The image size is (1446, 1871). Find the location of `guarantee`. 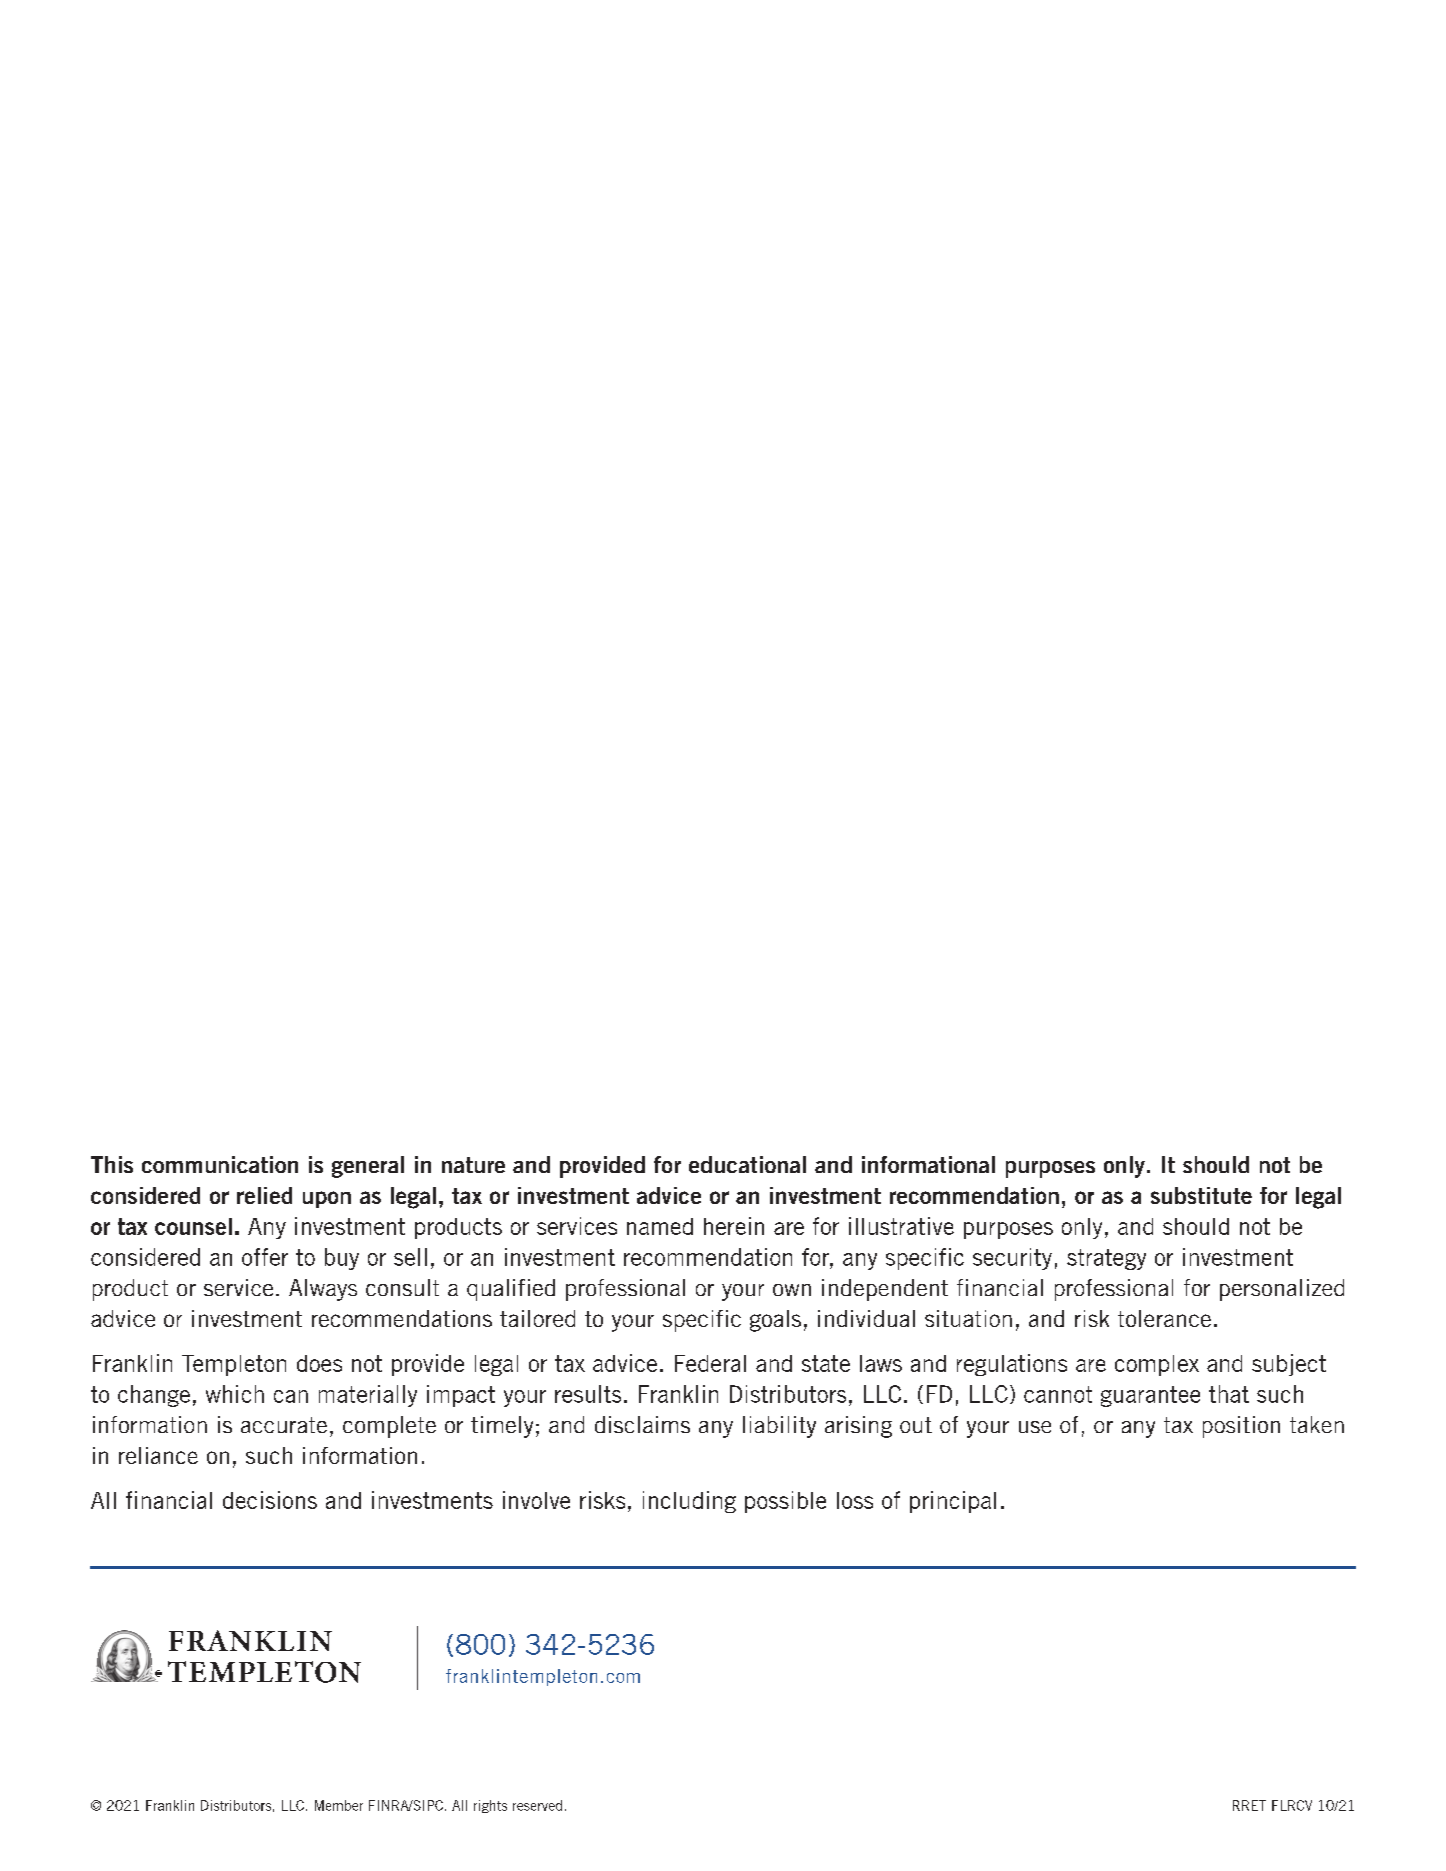

guarantee is located at coordinates (1150, 1396).
